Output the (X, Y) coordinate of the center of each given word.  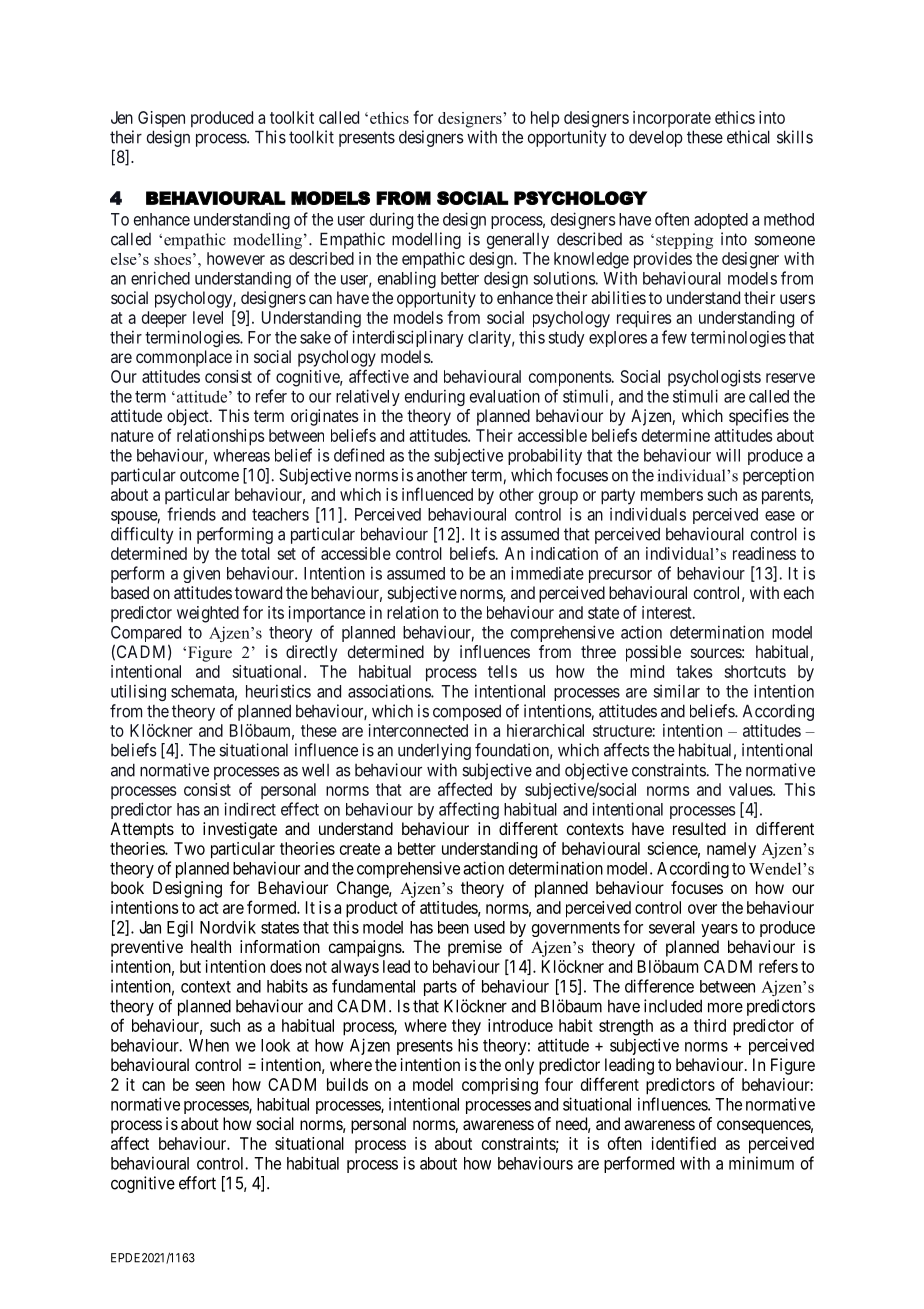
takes (694, 671)
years (719, 930)
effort (197, 1183)
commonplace (184, 358)
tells (502, 671)
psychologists (714, 378)
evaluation (505, 396)
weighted (208, 614)
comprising (500, 1086)
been (453, 927)
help (545, 119)
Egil (180, 928)
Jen (122, 117)
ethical (748, 137)
